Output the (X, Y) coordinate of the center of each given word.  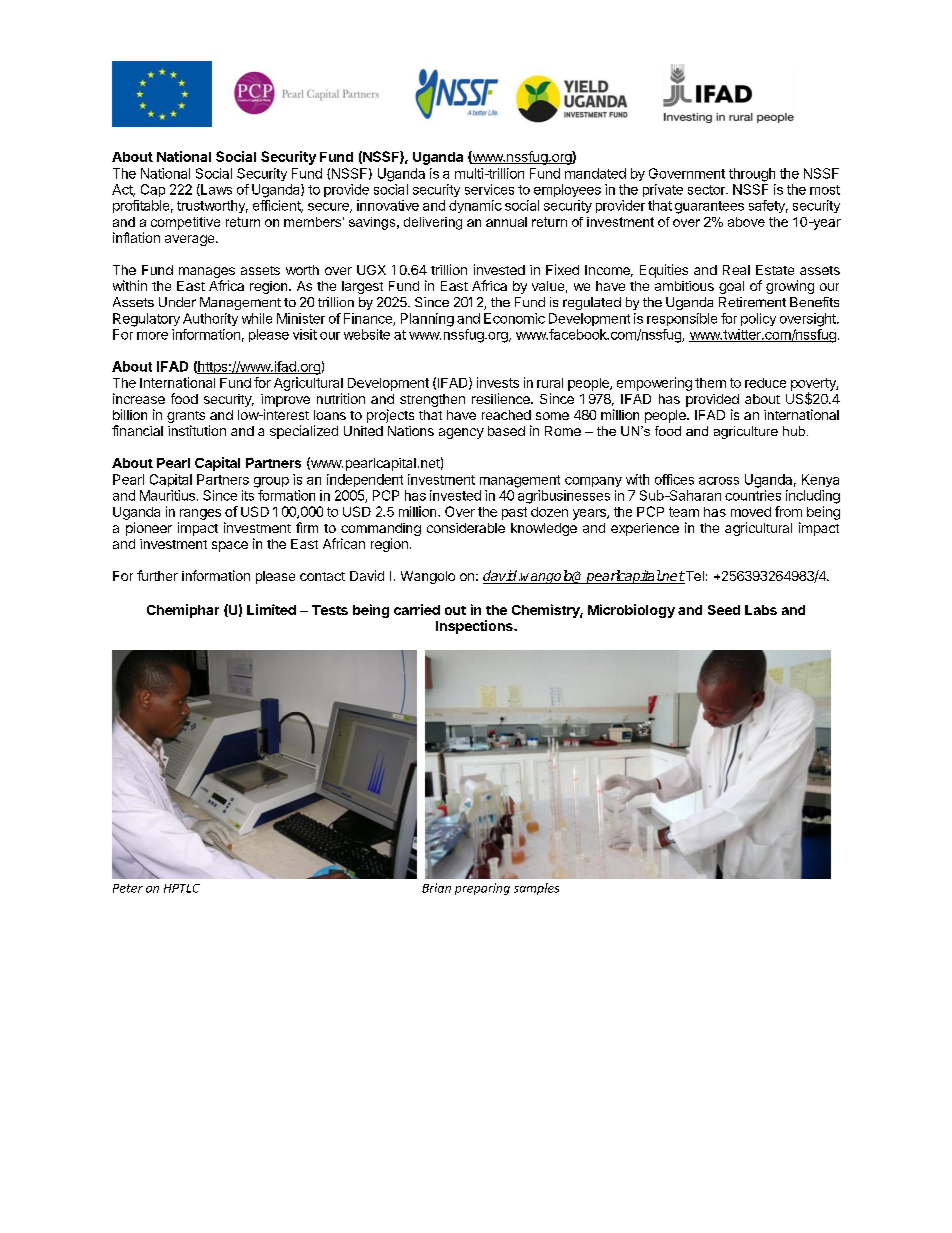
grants (186, 418)
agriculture (746, 432)
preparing (482, 889)
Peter (128, 888)
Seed (724, 610)
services (489, 189)
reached (506, 415)
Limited (271, 609)
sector (707, 190)
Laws (215, 190)
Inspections (475, 627)
